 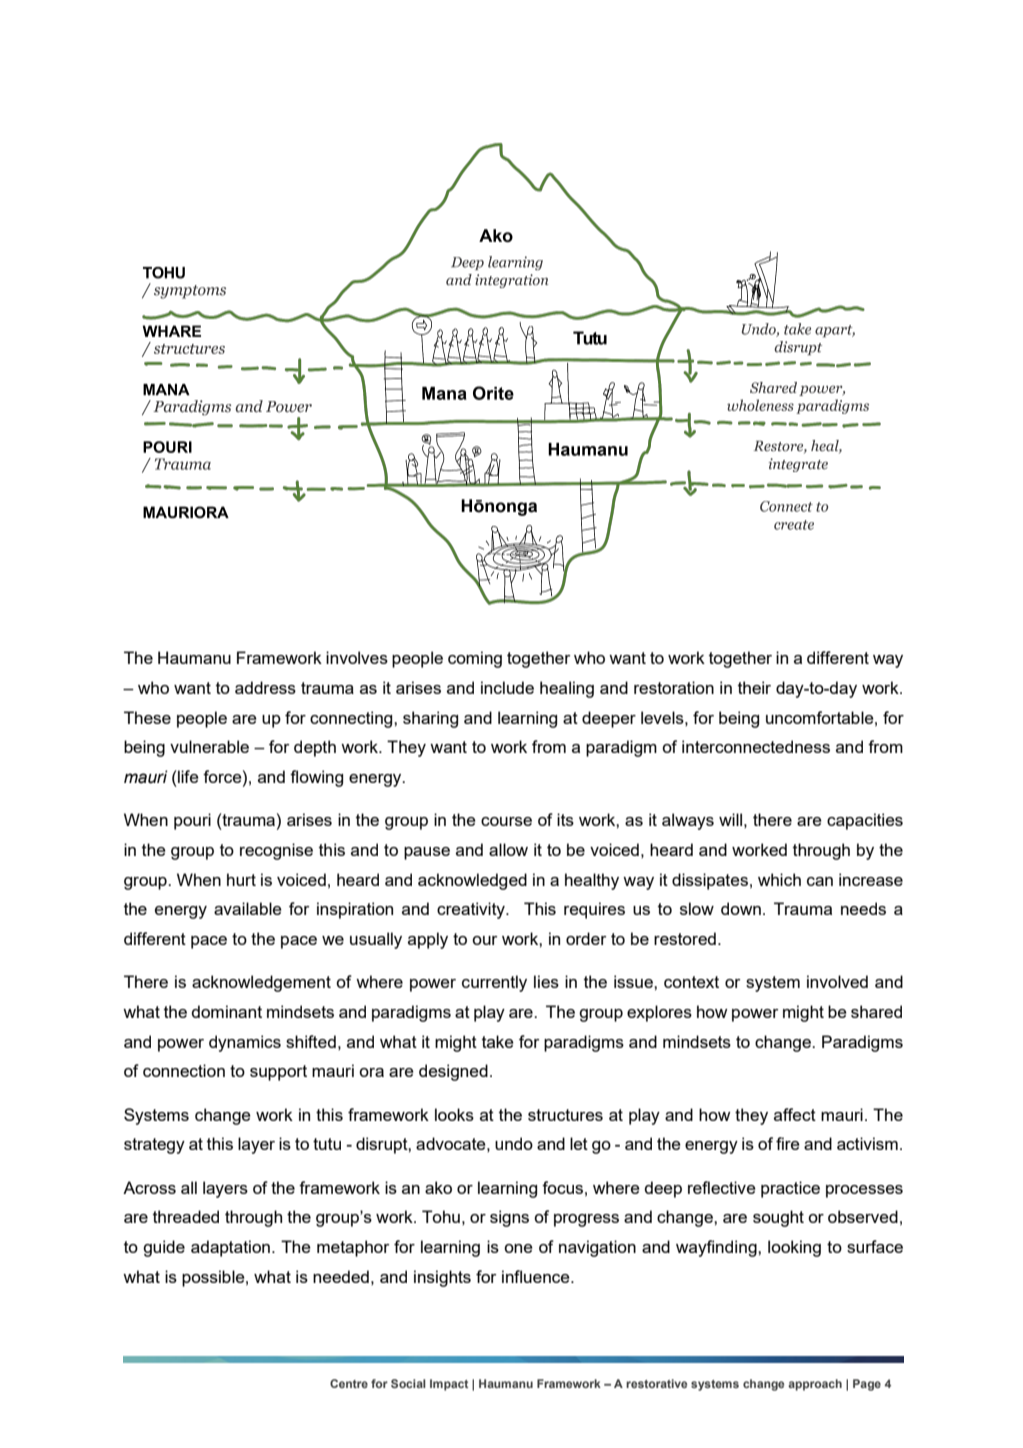 I want to click on currently, so click(x=494, y=983).
